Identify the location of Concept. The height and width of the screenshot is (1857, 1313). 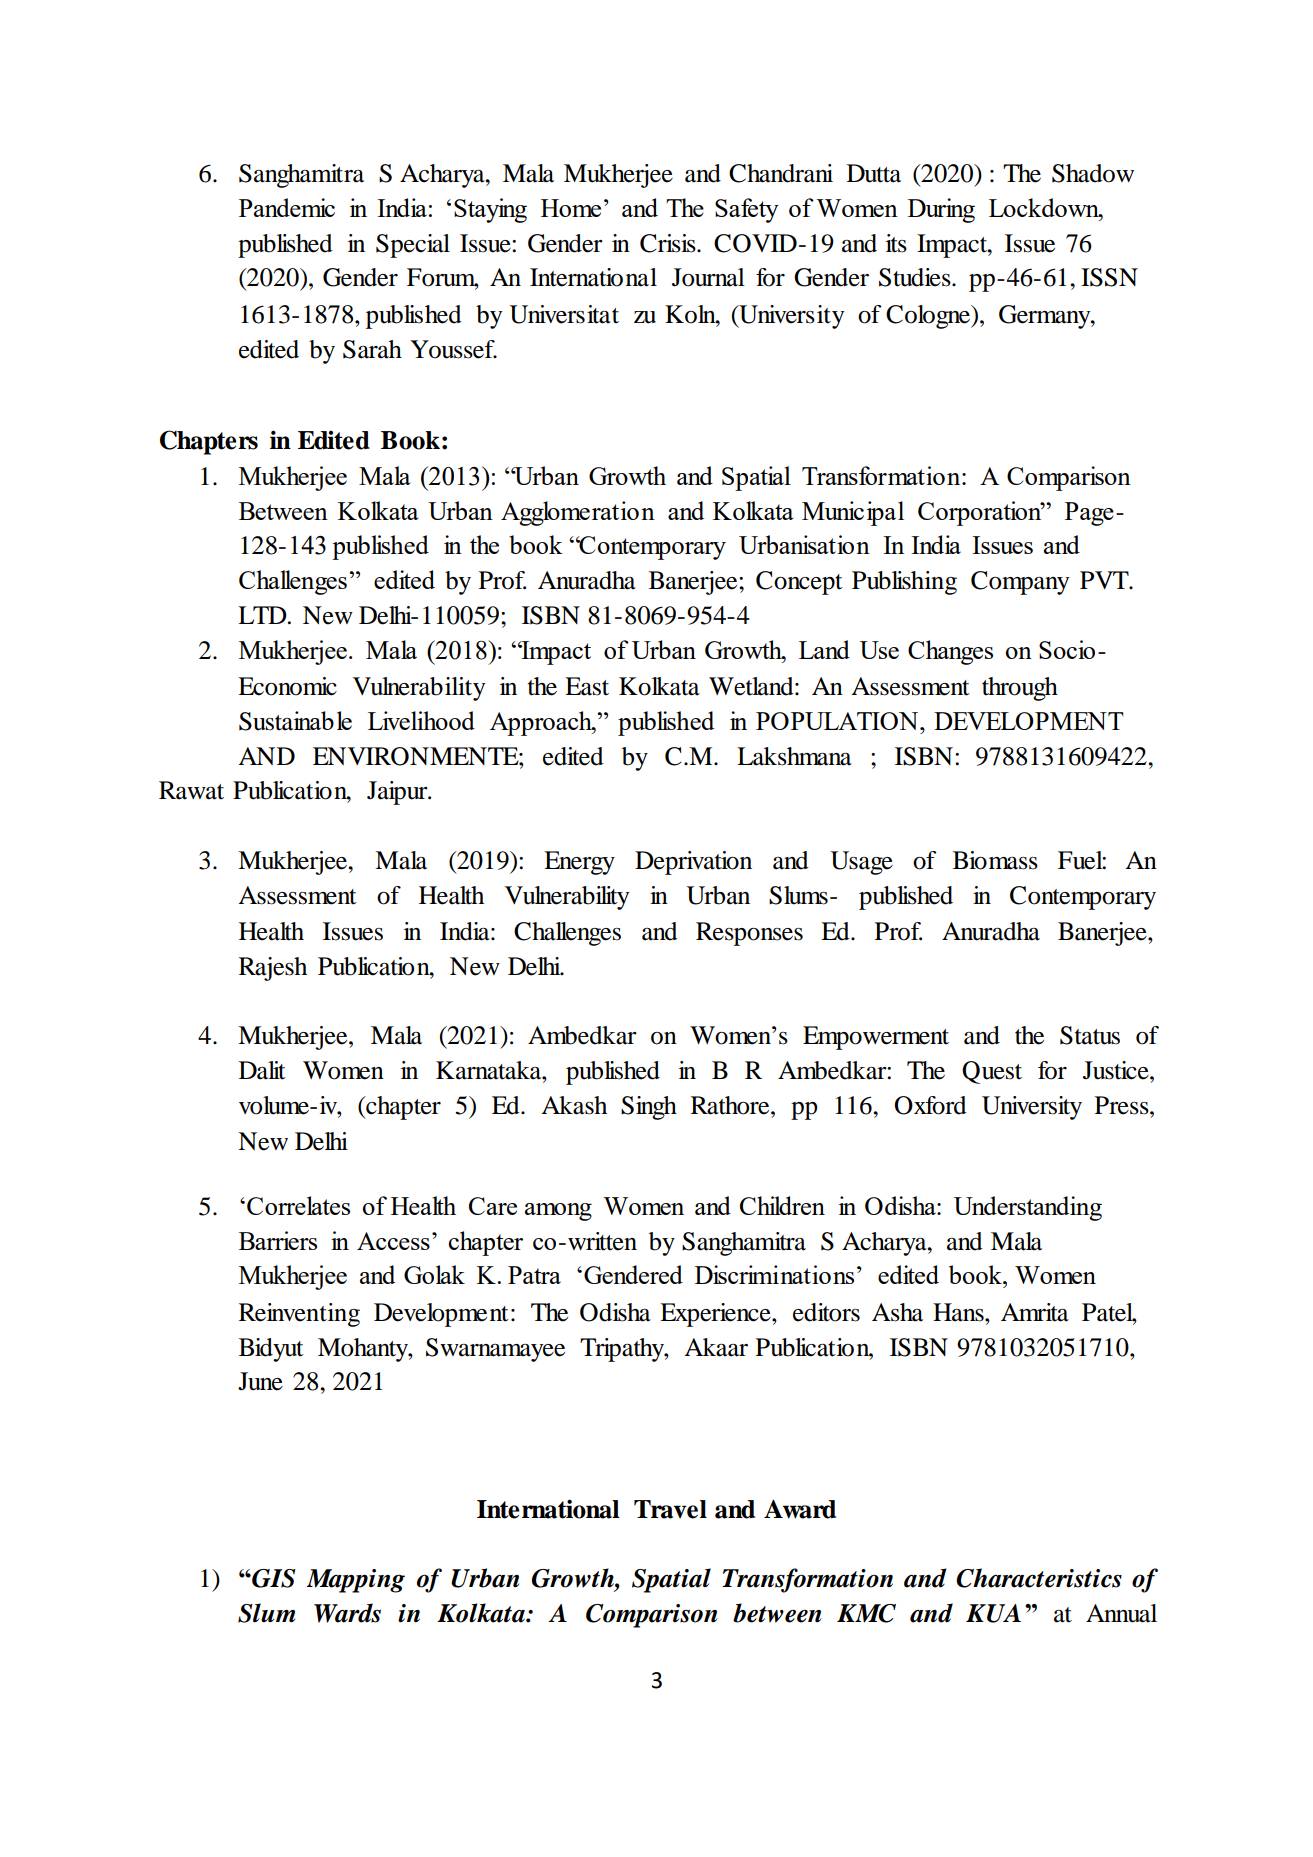
(799, 583).
